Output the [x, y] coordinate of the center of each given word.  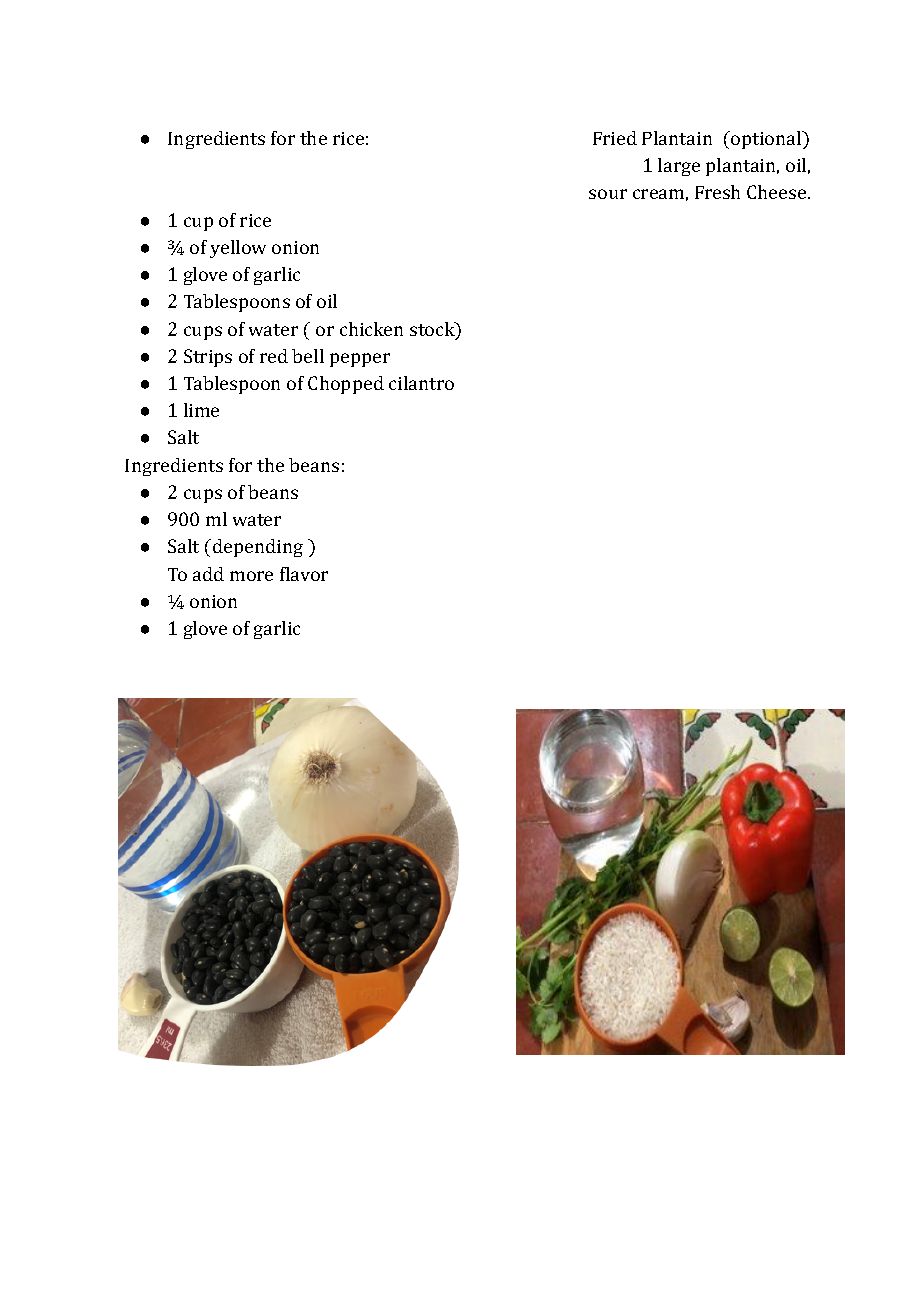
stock [433, 330]
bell [308, 356]
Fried [615, 138]
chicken [371, 329]
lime [201, 410]
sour [608, 194]
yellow [238, 249]
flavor [304, 574]
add [208, 574]
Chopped [346, 385]
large [679, 167]
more [251, 576]
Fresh [717, 192]
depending [258, 548]
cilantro [421, 383]
